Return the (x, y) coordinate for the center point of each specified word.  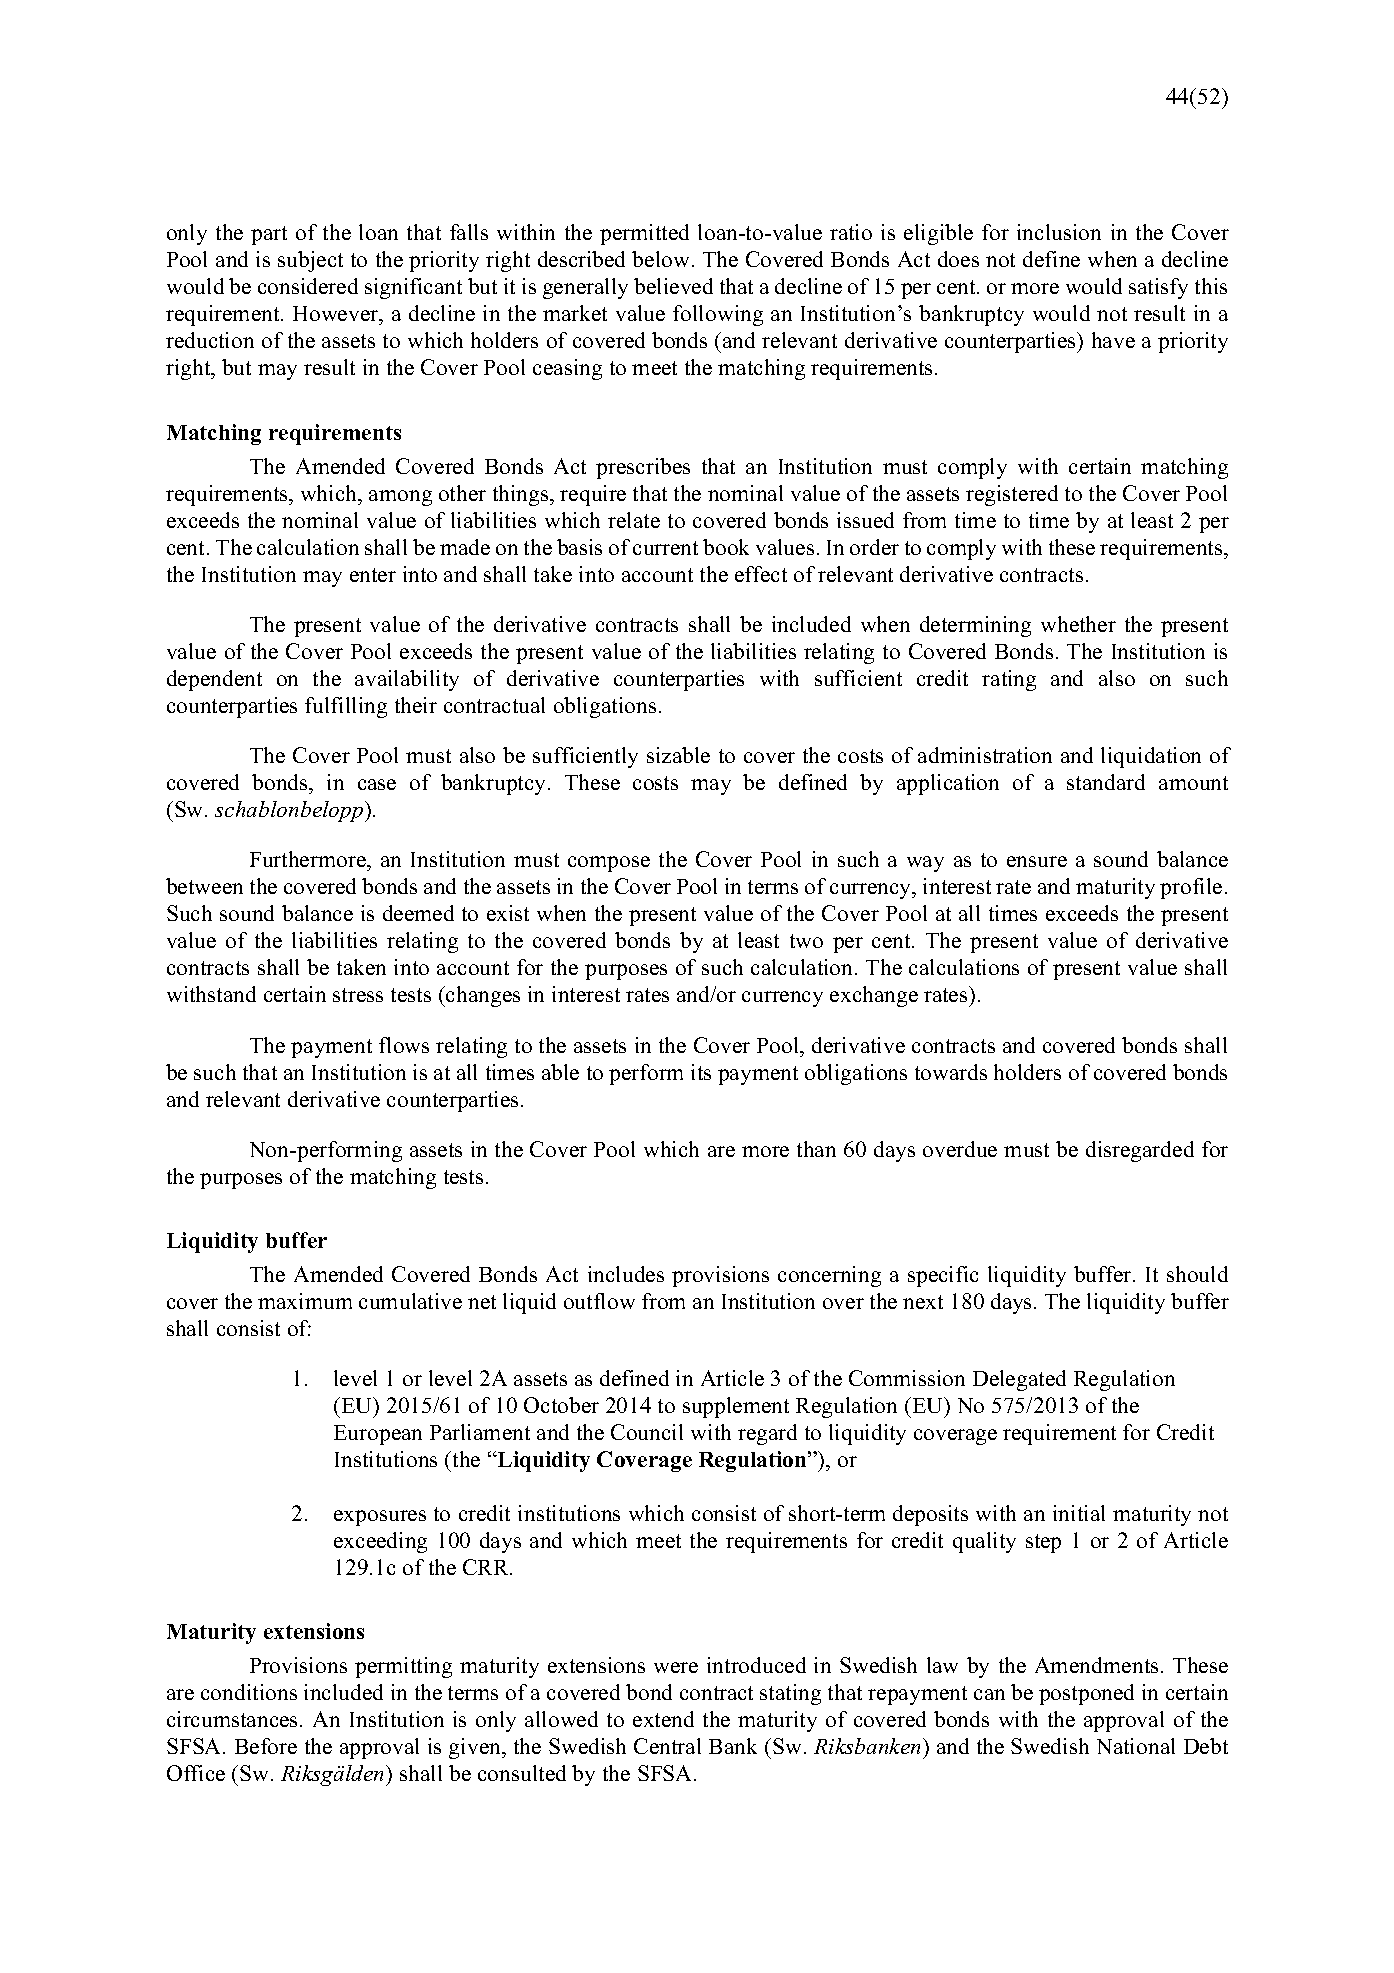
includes (626, 1274)
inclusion (1059, 232)
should (1197, 1274)
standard (1106, 782)
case (377, 784)
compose (609, 864)
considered (308, 286)
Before (266, 1746)
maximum (305, 1301)
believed (673, 286)
